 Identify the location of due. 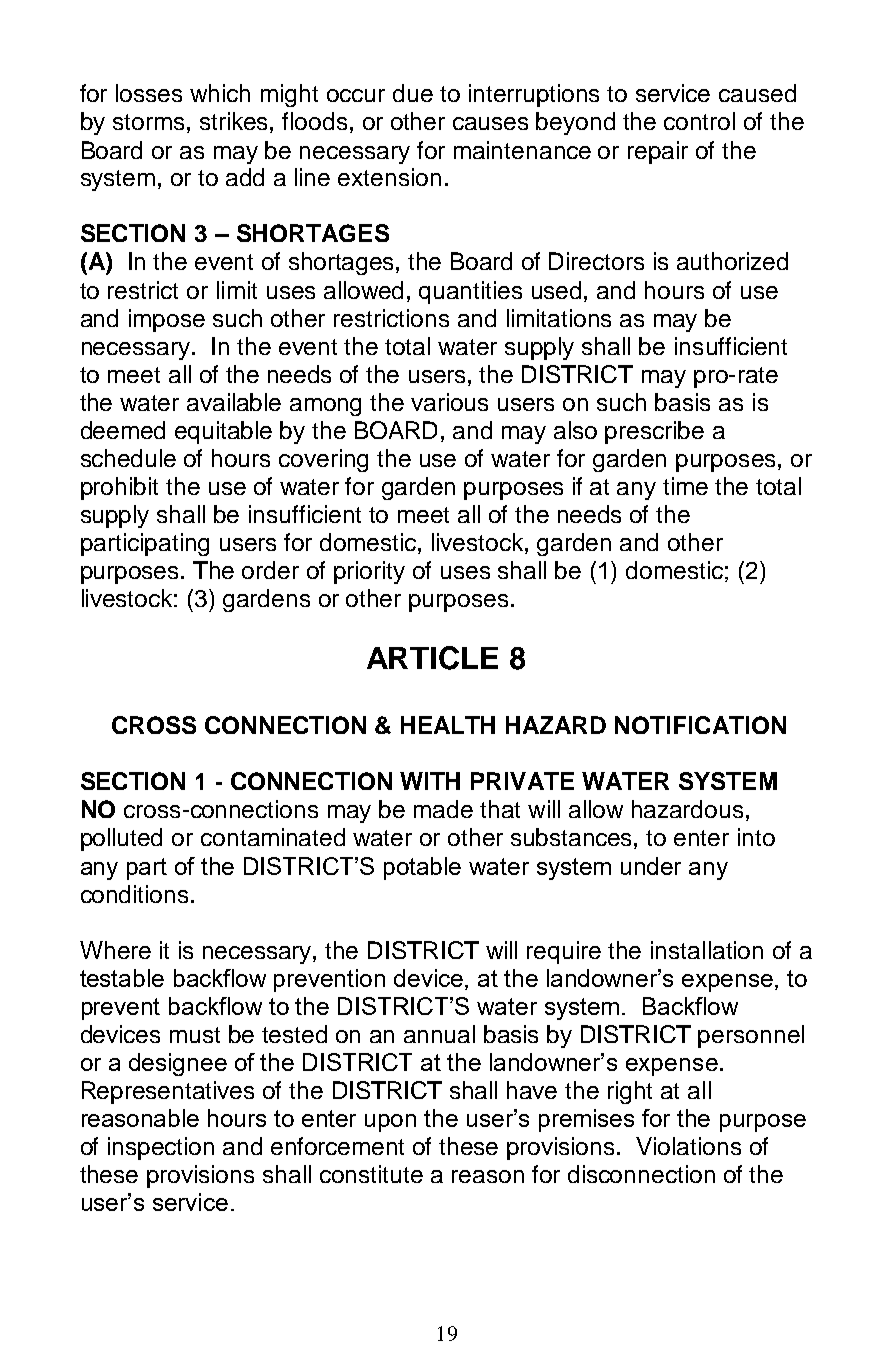
(413, 93).
